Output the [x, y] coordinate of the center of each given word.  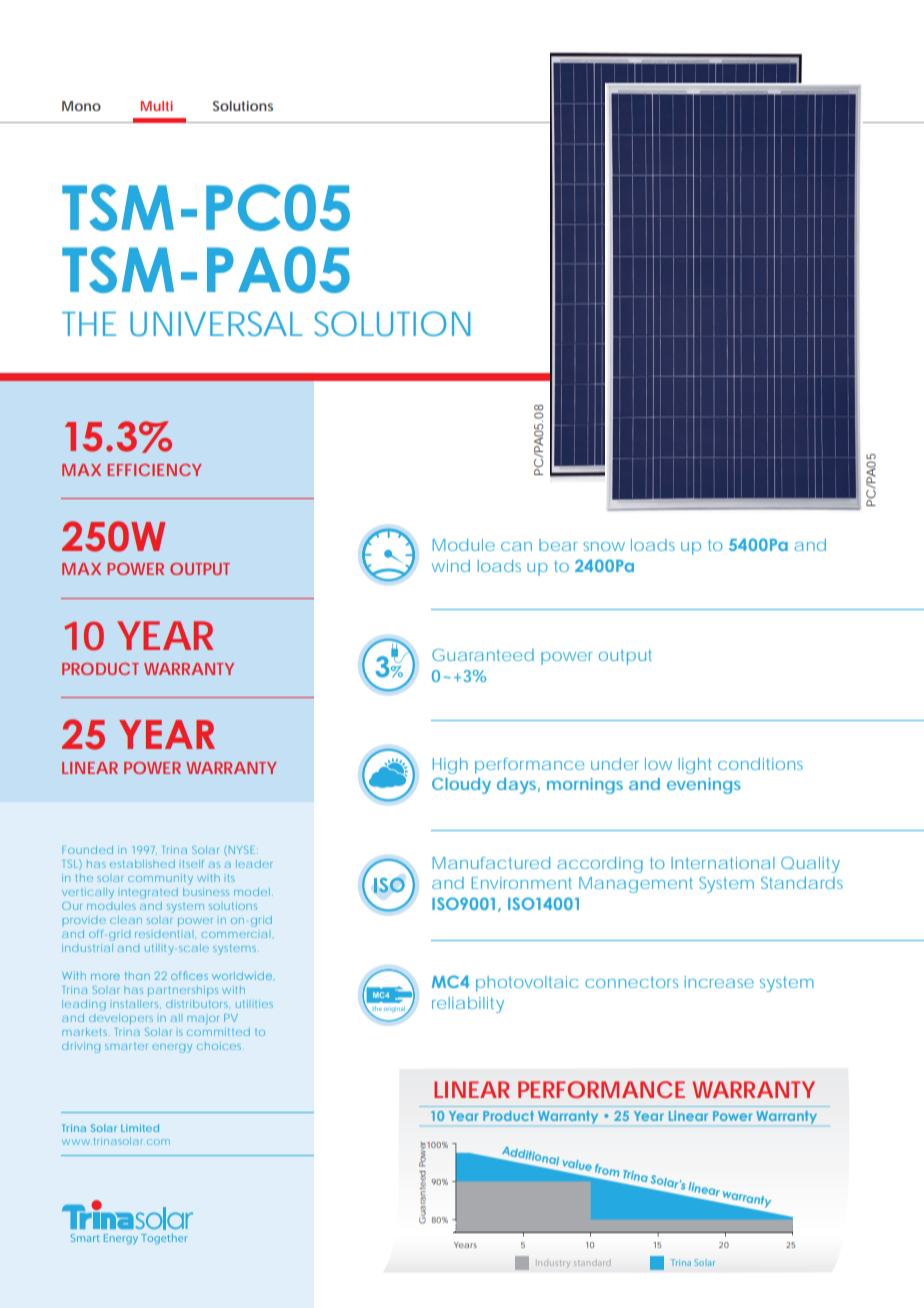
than [137, 976]
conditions [760, 764]
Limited [140, 1128]
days [516, 786]
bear [558, 545]
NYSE [240, 850]
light [695, 766]
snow [604, 546]
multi [157, 106]
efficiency [154, 470]
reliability [468, 1005]
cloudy [461, 786]
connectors [631, 982]
